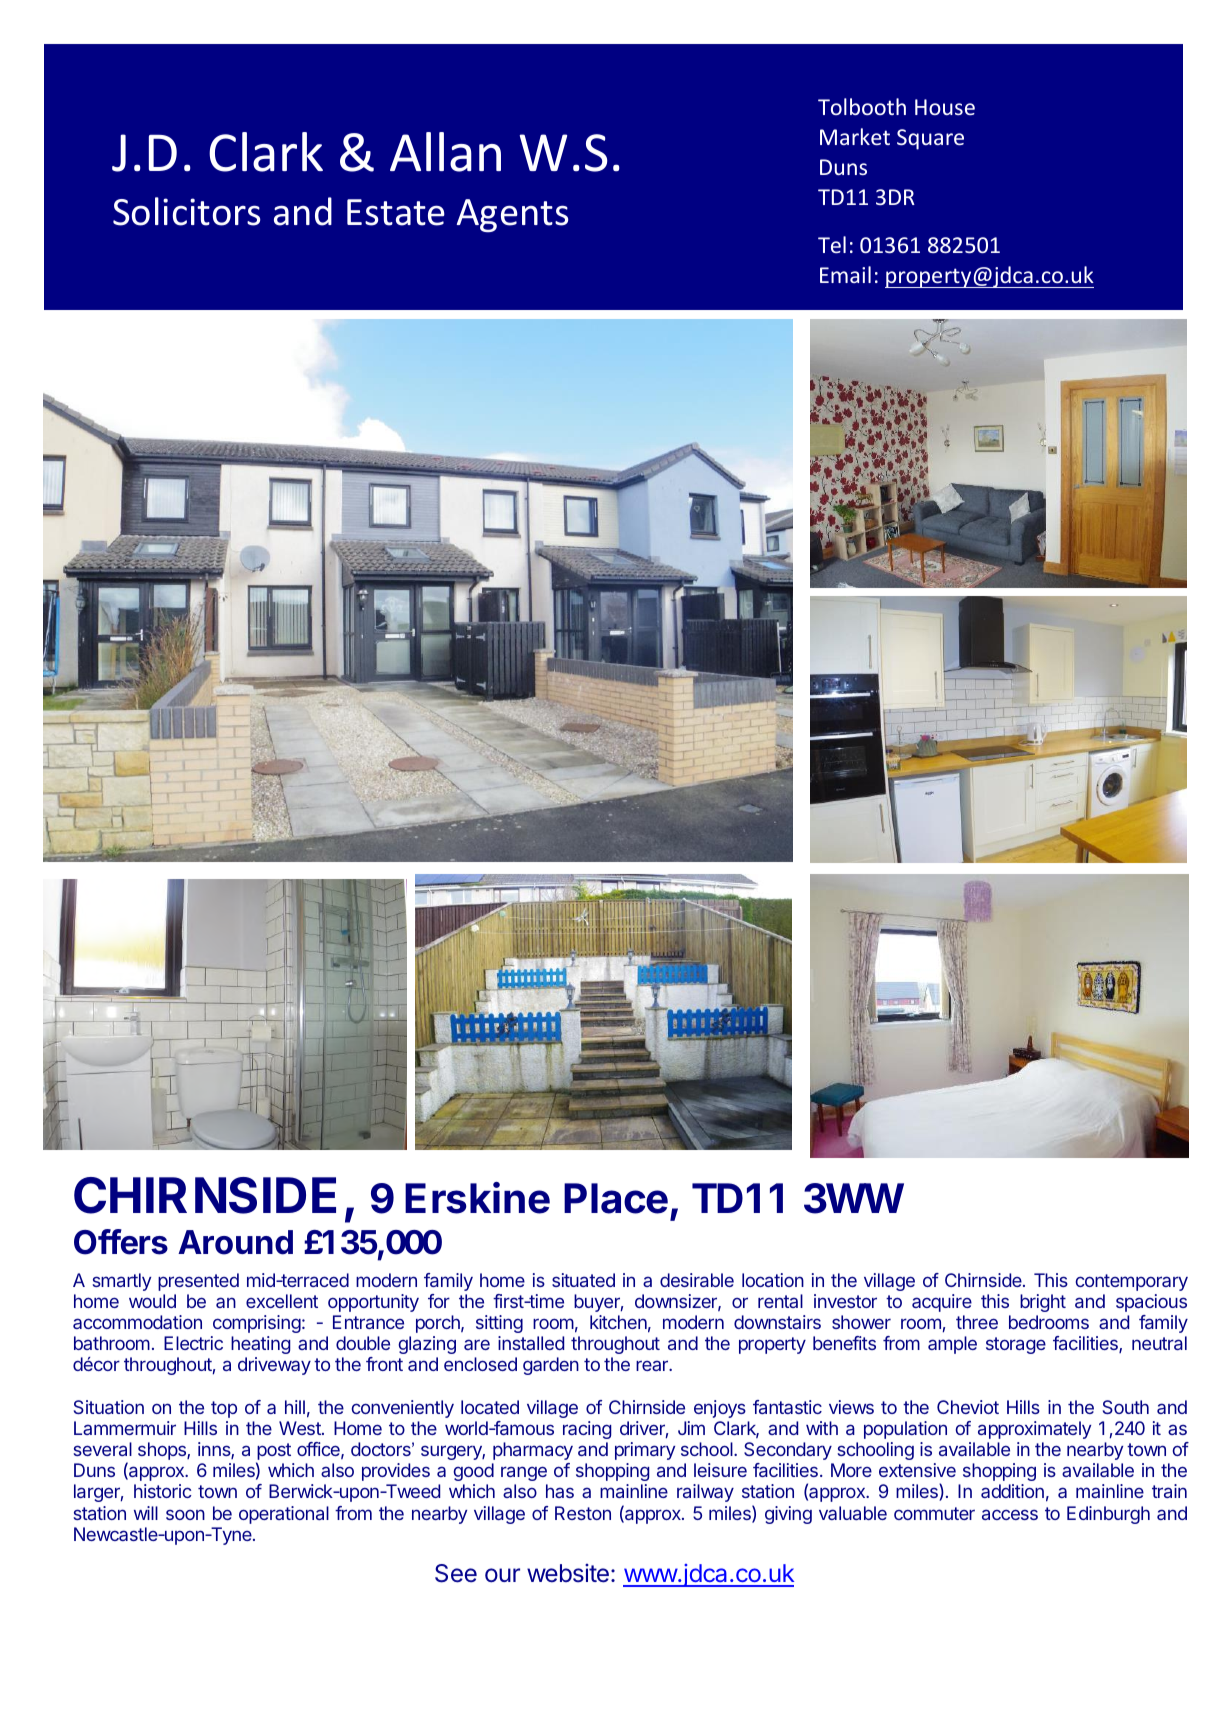 The height and width of the screenshot is (1719, 1215). Describe the element at coordinates (477, 1198) in the screenshot. I see `Erskine` at that location.
